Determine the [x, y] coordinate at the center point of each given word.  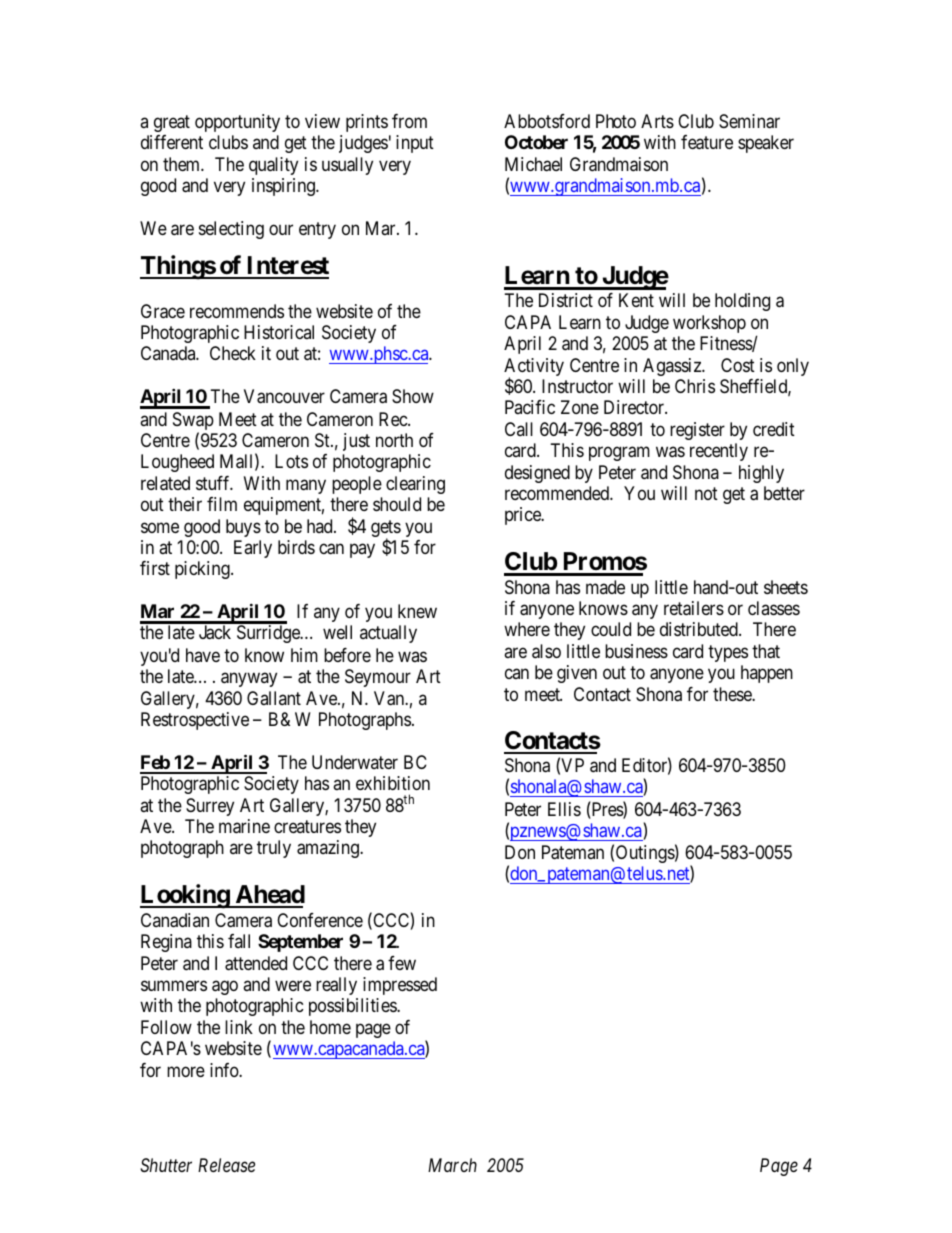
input [415, 144]
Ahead [269, 896]
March [452, 1165]
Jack [215, 632]
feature [707, 142]
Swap [193, 422]
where [527, 629]
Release [226, 1165]
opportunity [237, 123]
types [728, 653]
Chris [695, 386]
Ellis [564, 809]
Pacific [530, 407]
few [402, 963]
